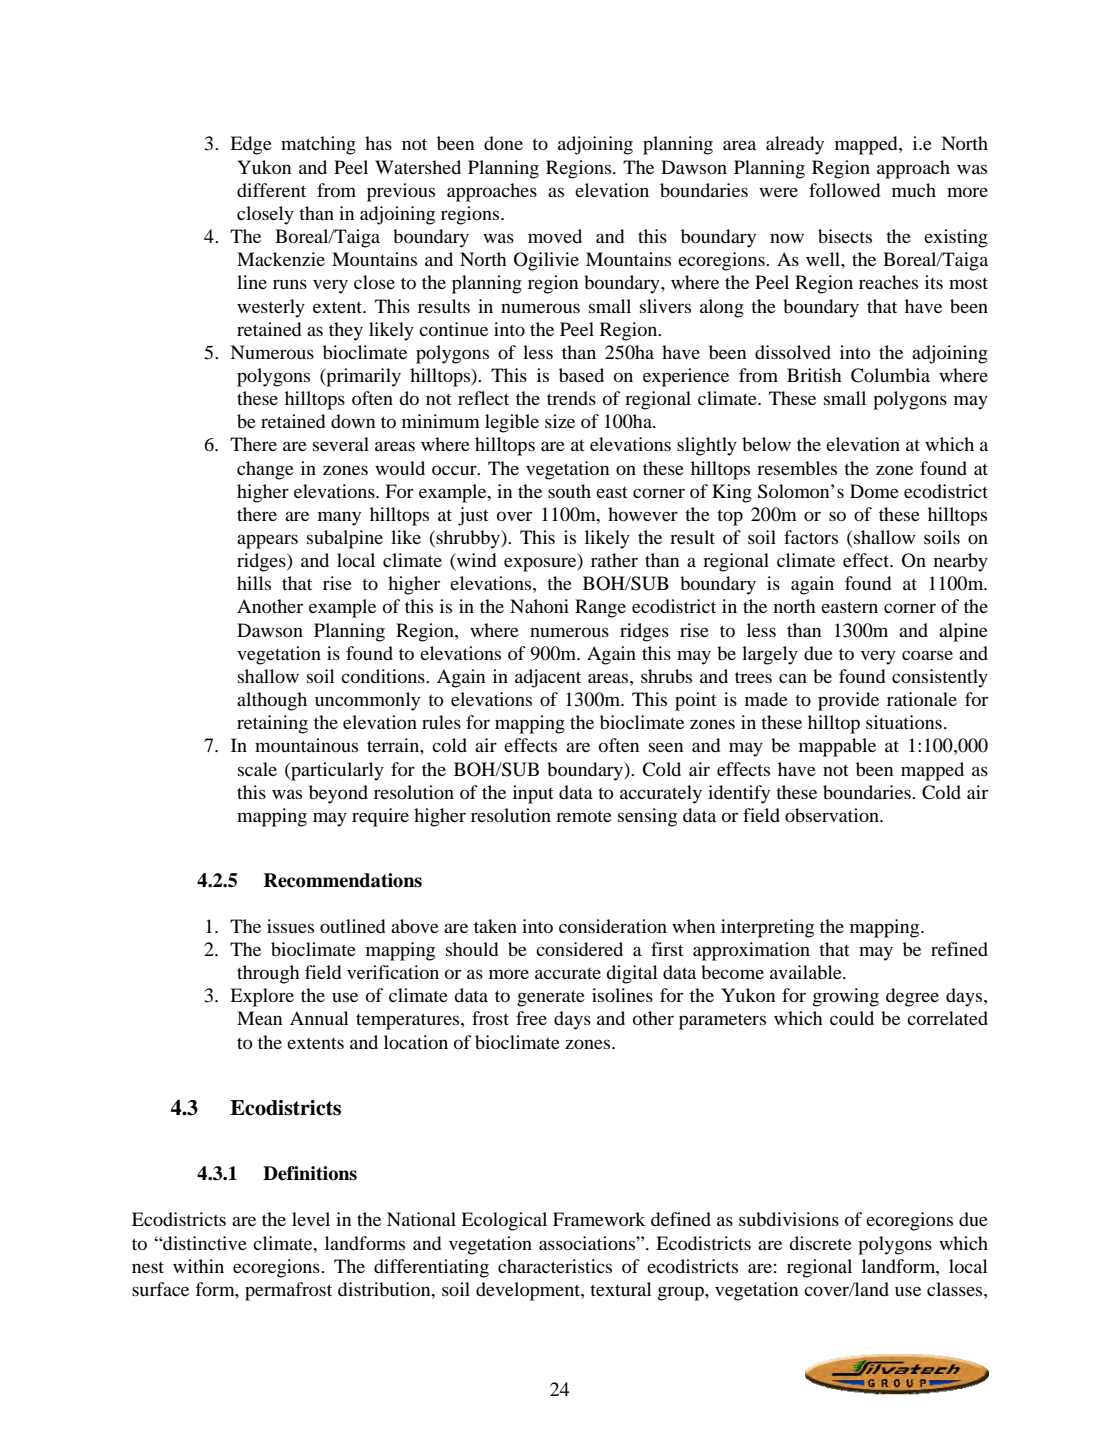 The width and height of the screenshot is (1120, 1450). What do you see at coordinates (846, 997) in the screenshot?
I see `growing` at bounding box center [846, 997].
